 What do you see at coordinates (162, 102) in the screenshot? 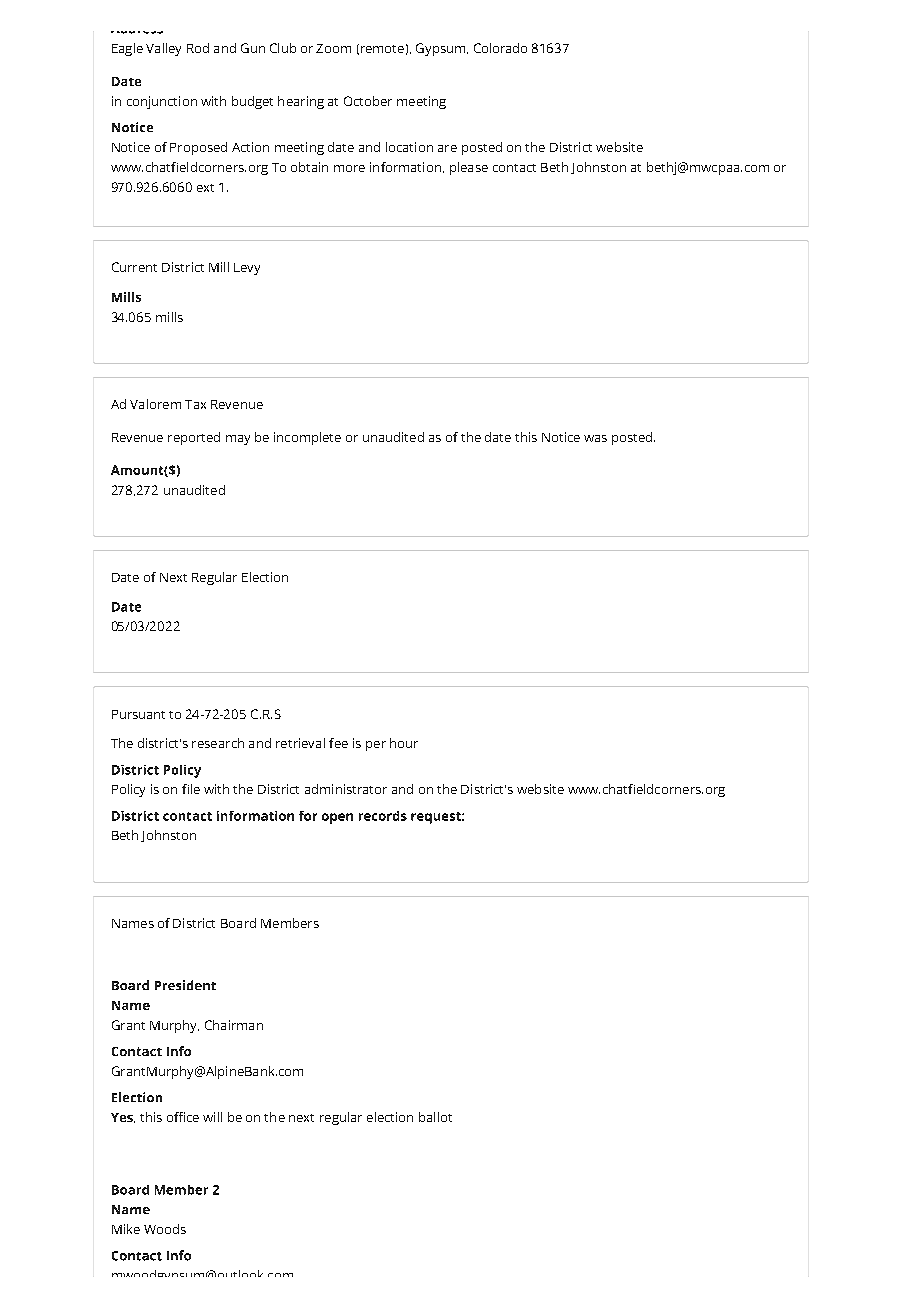
I see `conjunction` at bounding box center [162, 102].
